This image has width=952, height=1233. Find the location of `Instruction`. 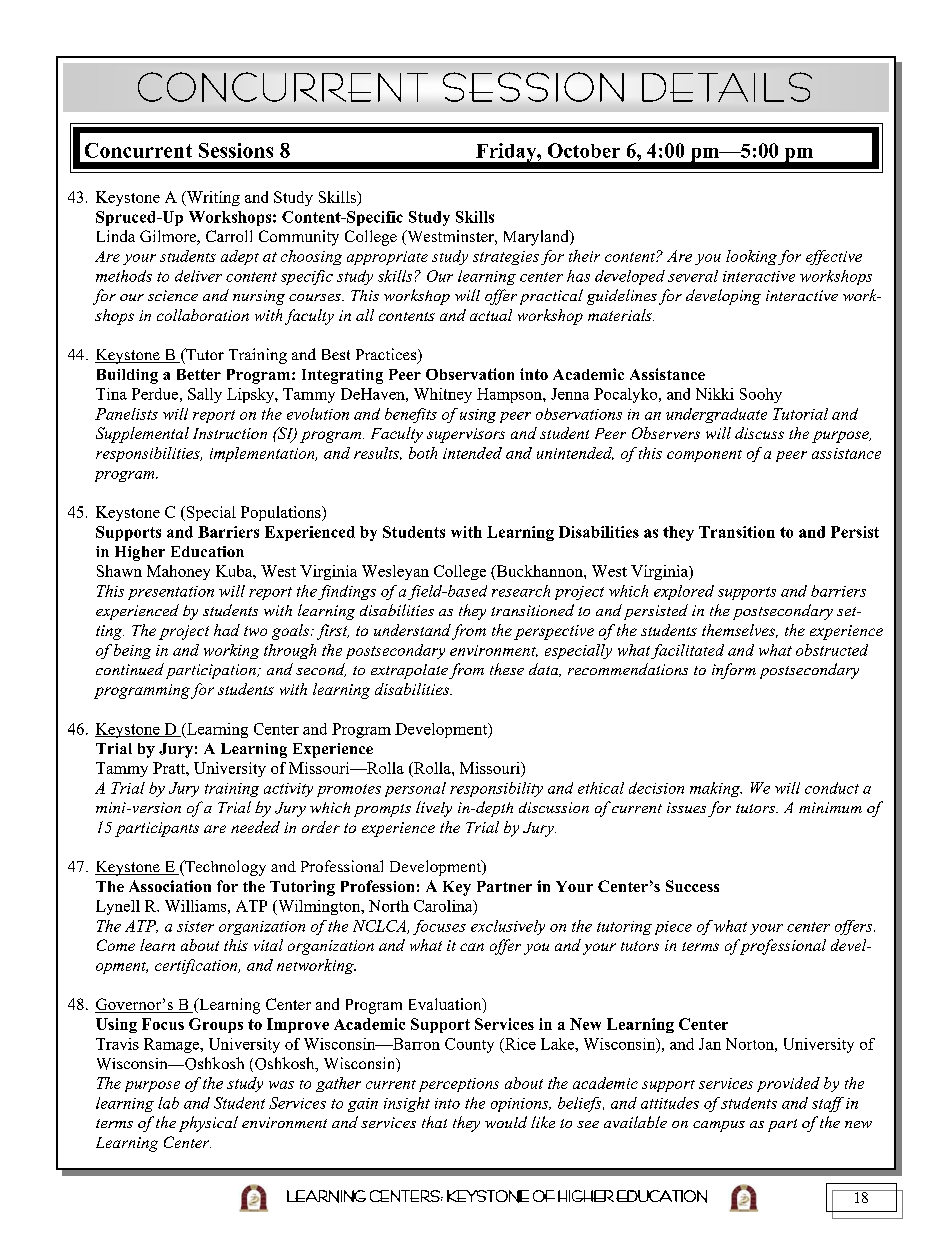

Instruction is located at coordinates (230, 433).
